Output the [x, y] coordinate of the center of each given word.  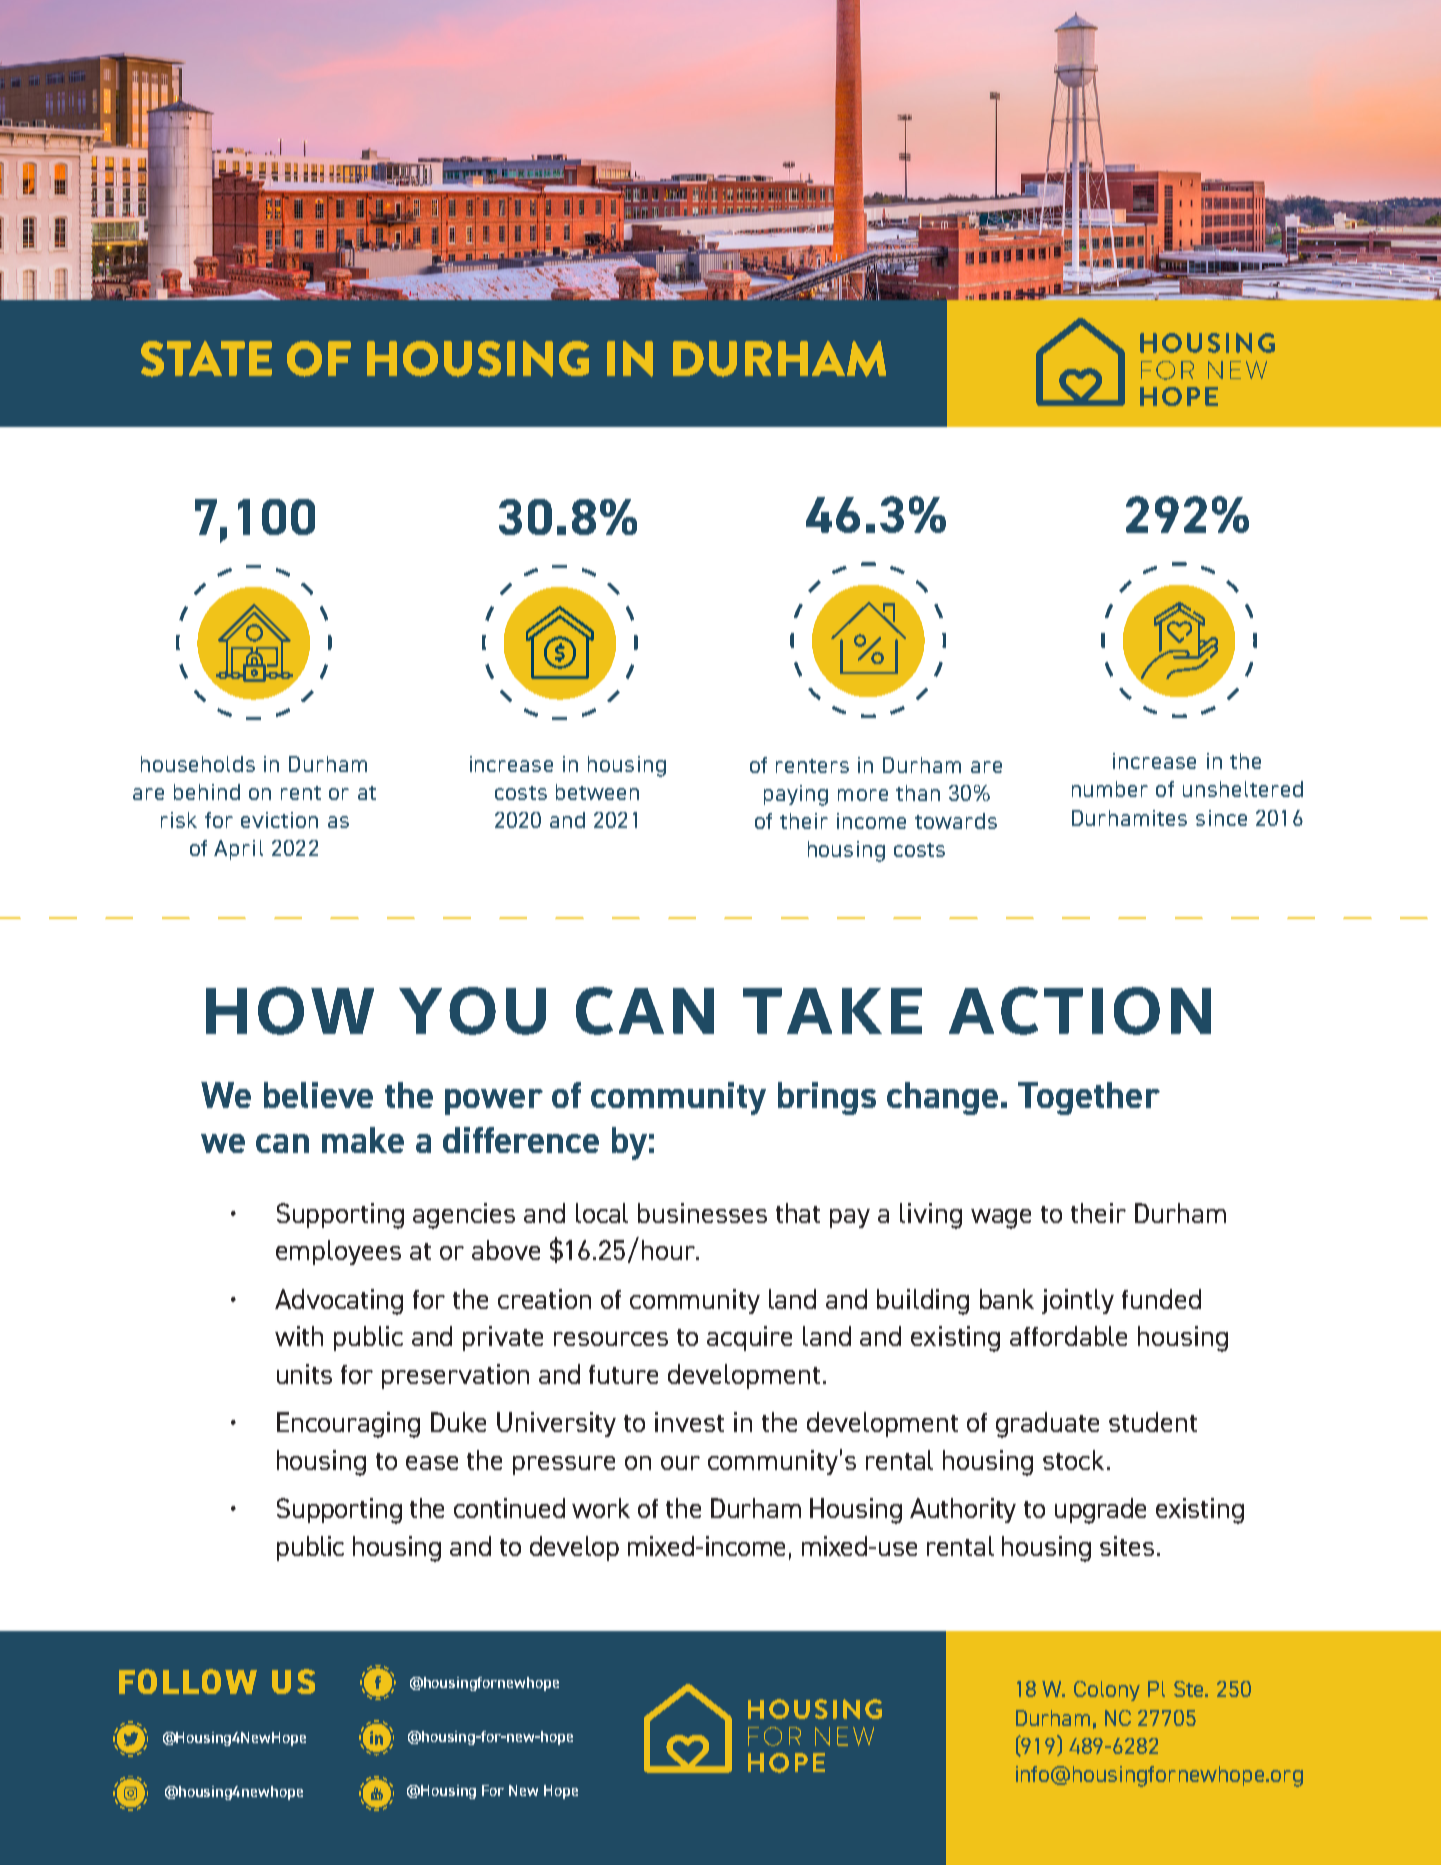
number [1110, 789]
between [597, 792]
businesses [702, 1213]
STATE [206, 359]
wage [1001, 1219]
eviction [279, 820]
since [1221, 818]
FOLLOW [188, 1681]
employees [338, 1252]
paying [796, 795]
